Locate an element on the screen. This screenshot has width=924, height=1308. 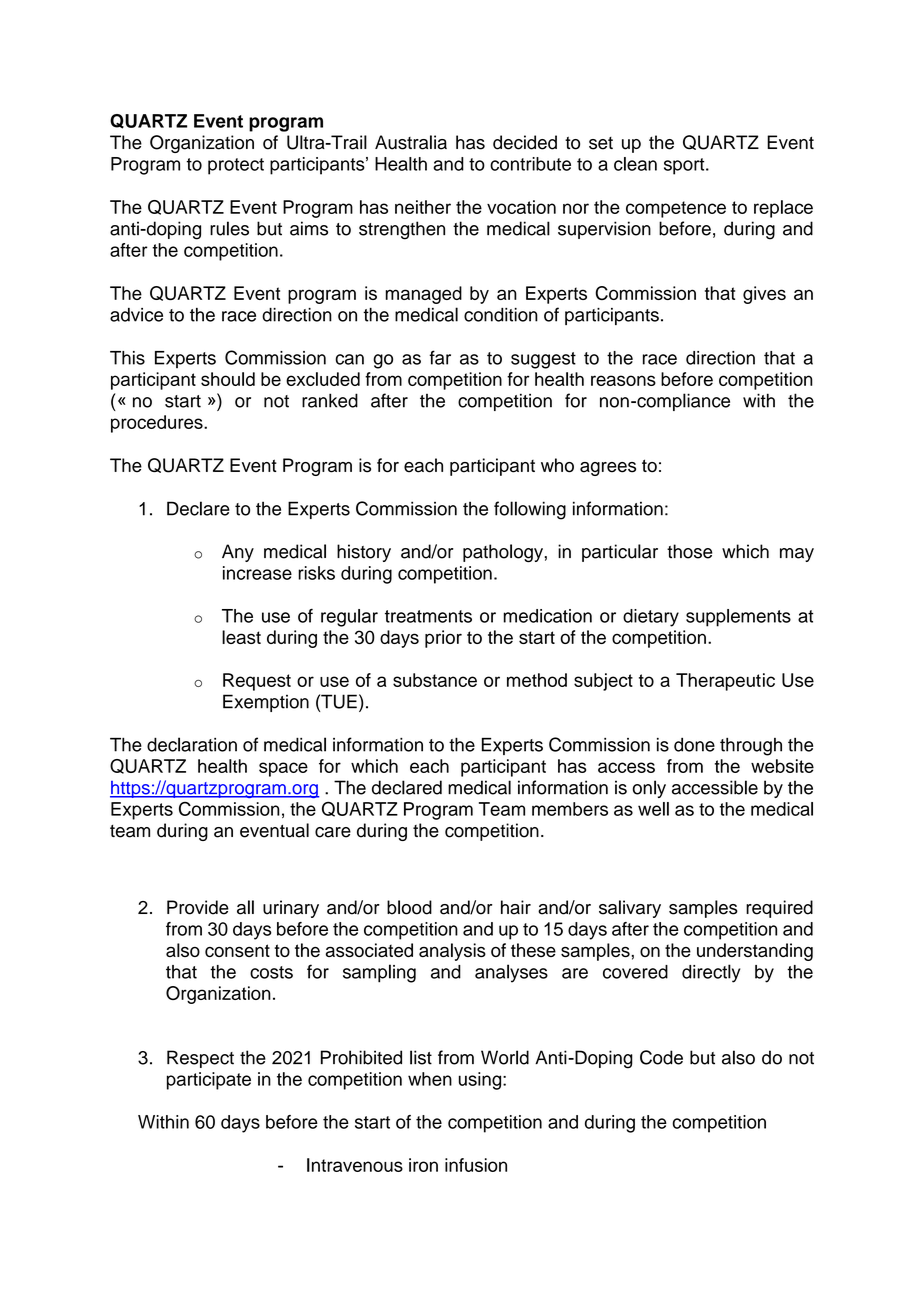
neither is located at coordinates (423, 207).
